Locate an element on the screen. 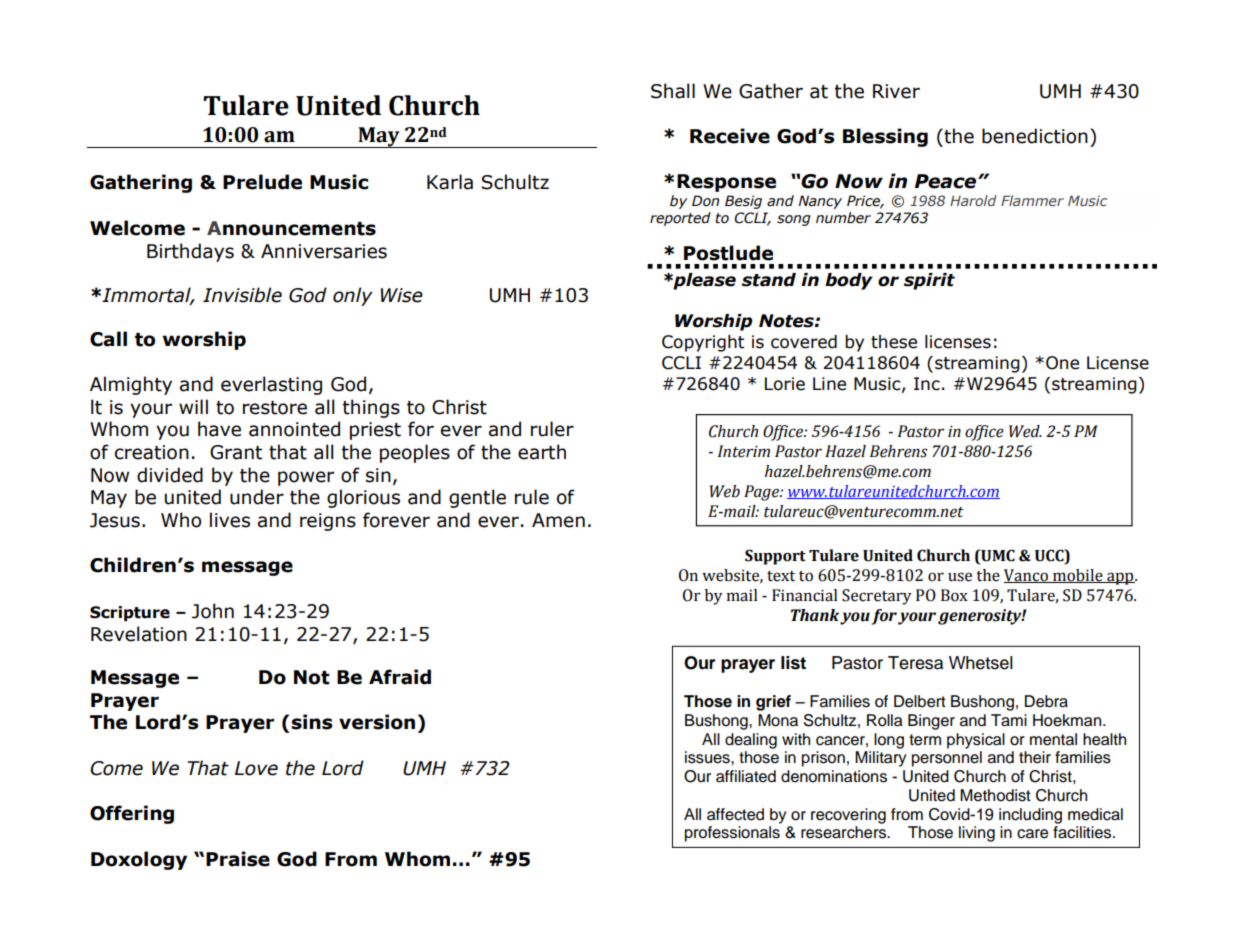  earth is located at coordinates (542, 452).
